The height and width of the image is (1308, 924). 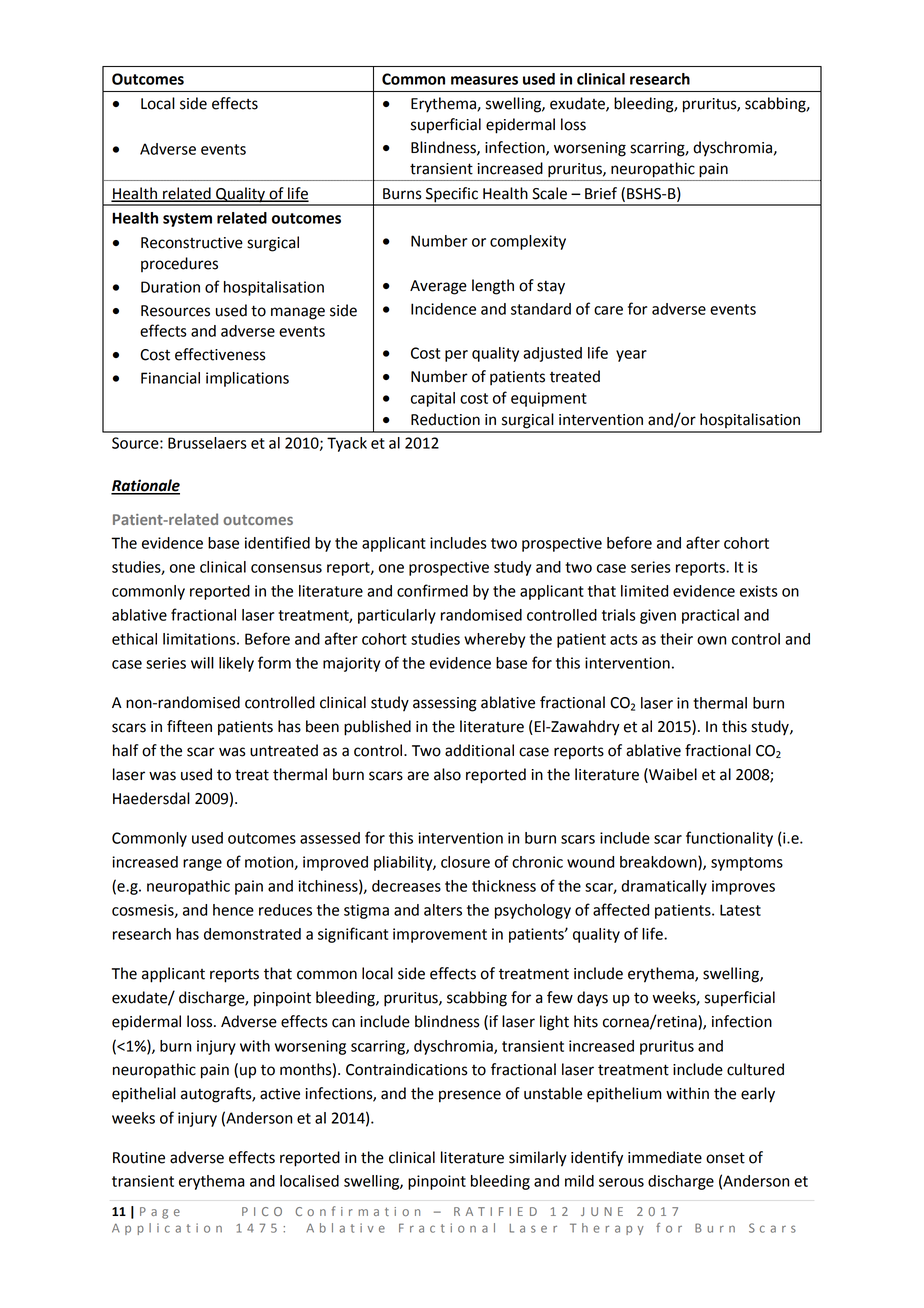 What do you see at coordinates (432, 590) in the image?
I see `confirmed` at bounding box center [432, 590].
